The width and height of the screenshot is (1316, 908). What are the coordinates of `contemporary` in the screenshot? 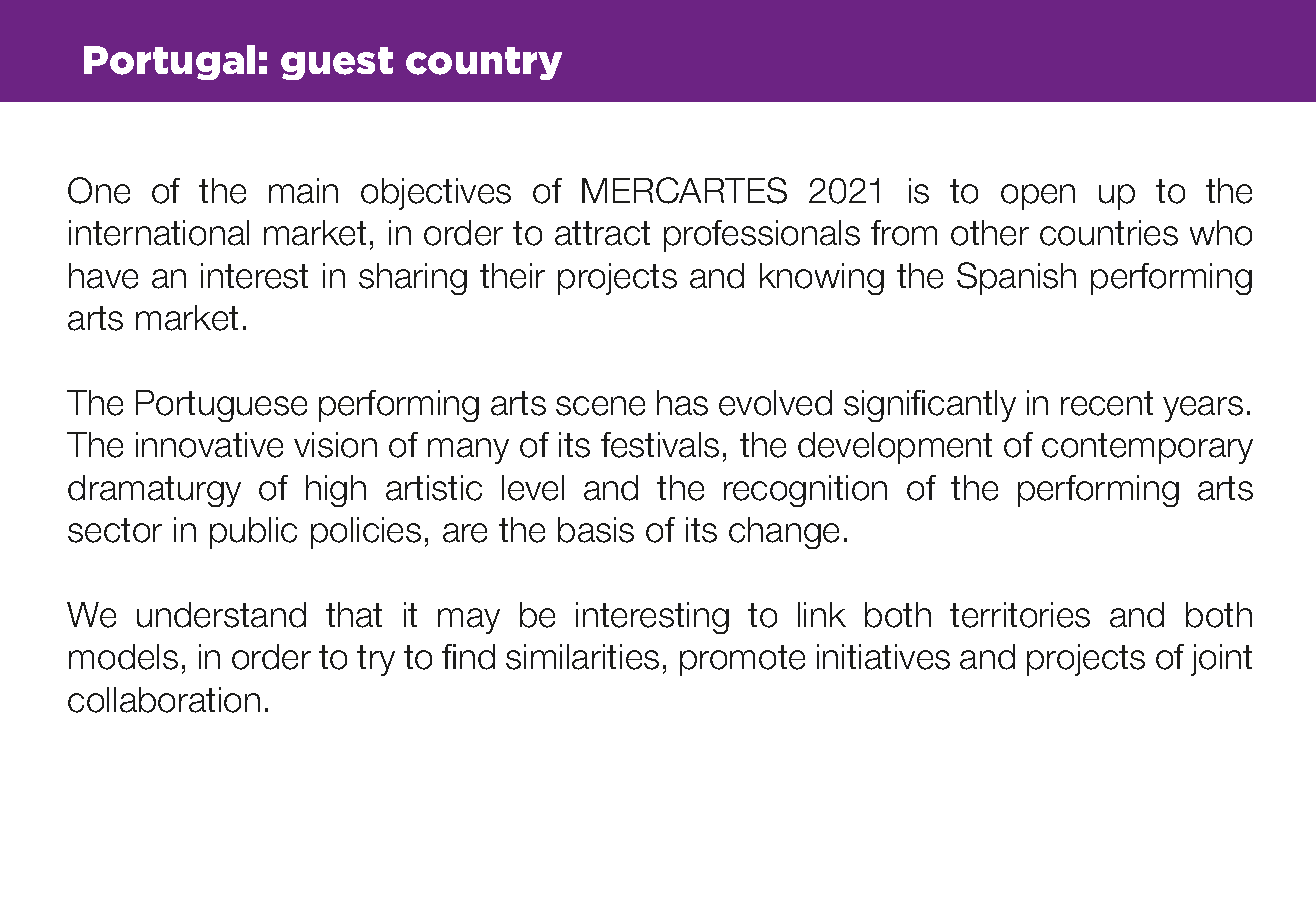 It's located at (1147, 448).
